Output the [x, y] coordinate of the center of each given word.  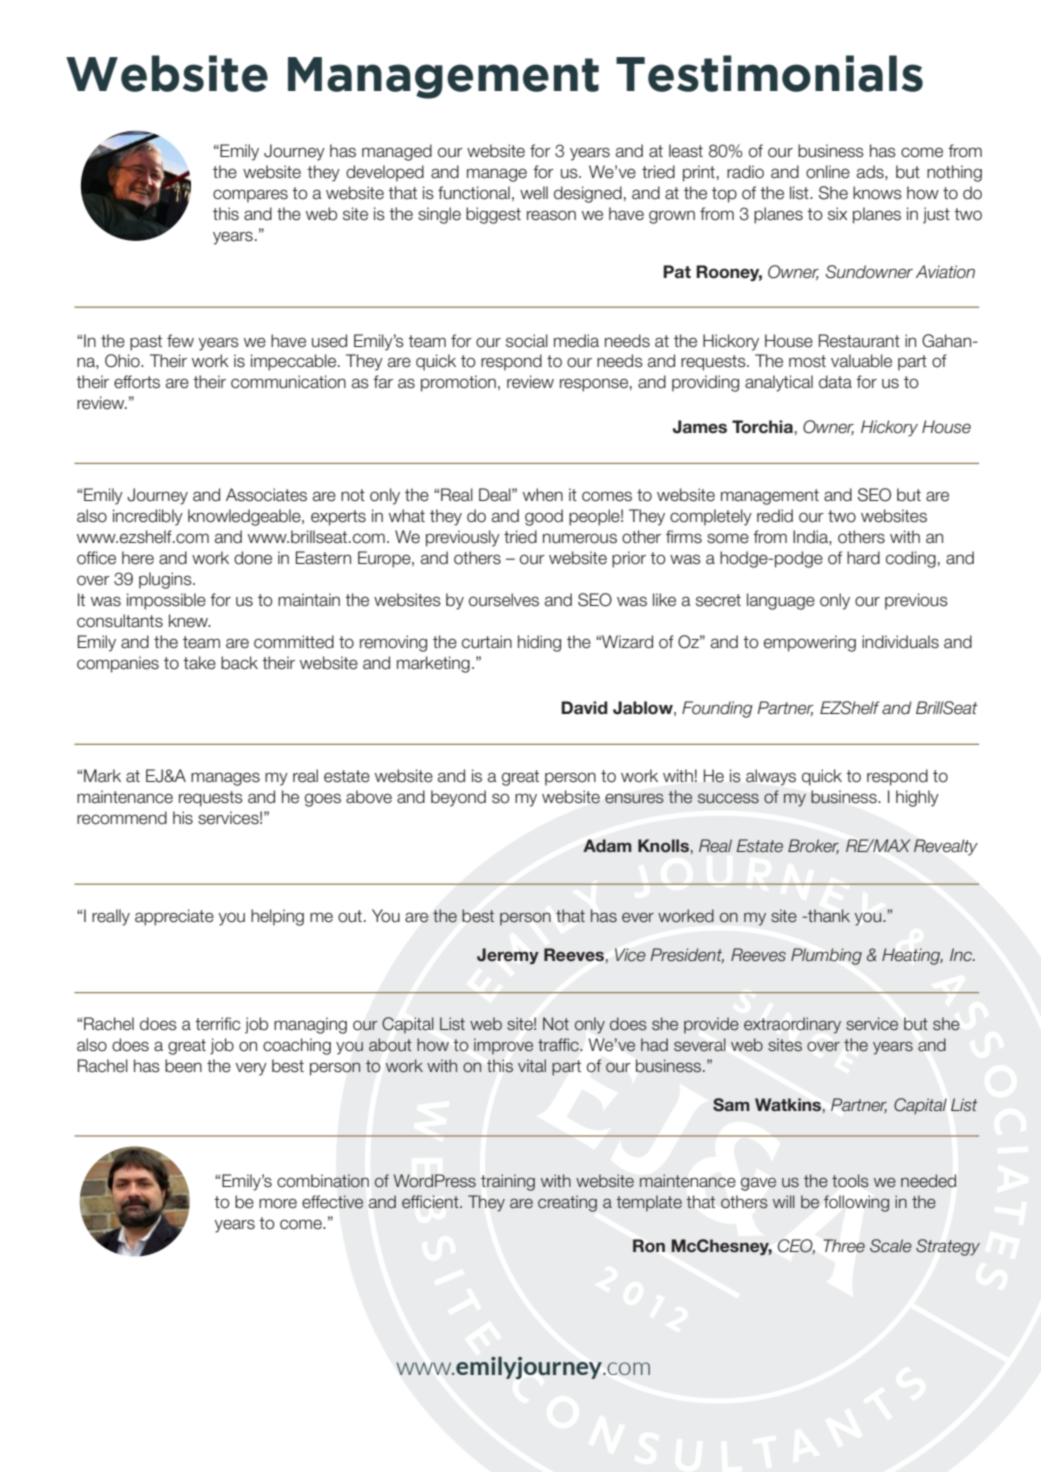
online [828, 172]
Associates [266, 495]
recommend [122, 818]
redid [775, 516]
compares [250, 196]
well [534, 193]
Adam [607, 845]
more [278, 1203]
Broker [813, 846]
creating [567, 1203]
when [543, 495]
